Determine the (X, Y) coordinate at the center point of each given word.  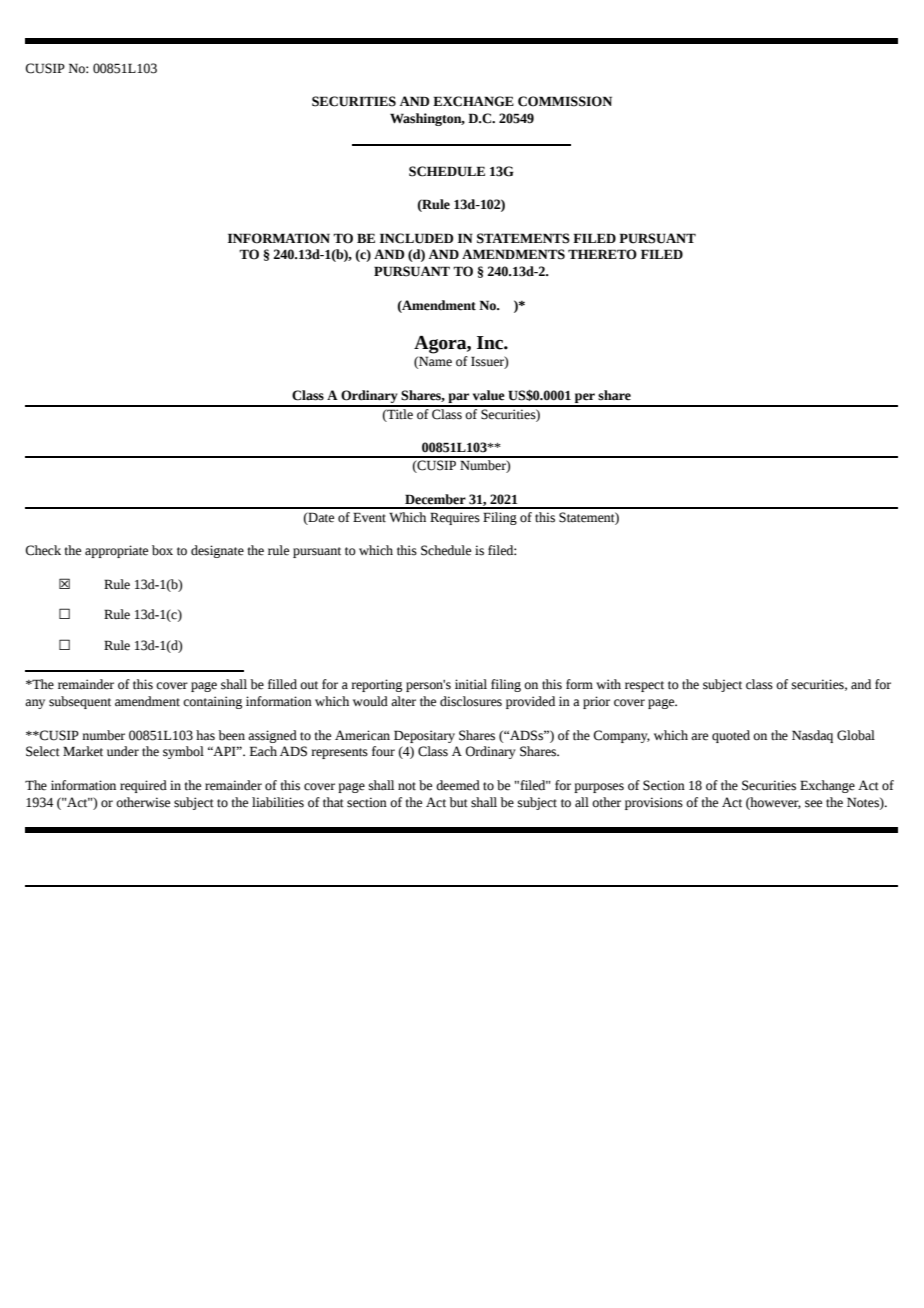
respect (644, 686)
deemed (458, 785)
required (143, 786)
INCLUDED (416, 238)
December (435, 499)
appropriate (116, 551)
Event (369, 517)
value (489, 395)
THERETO (602, 254)
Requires (455, 518)
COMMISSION (565, 101)
